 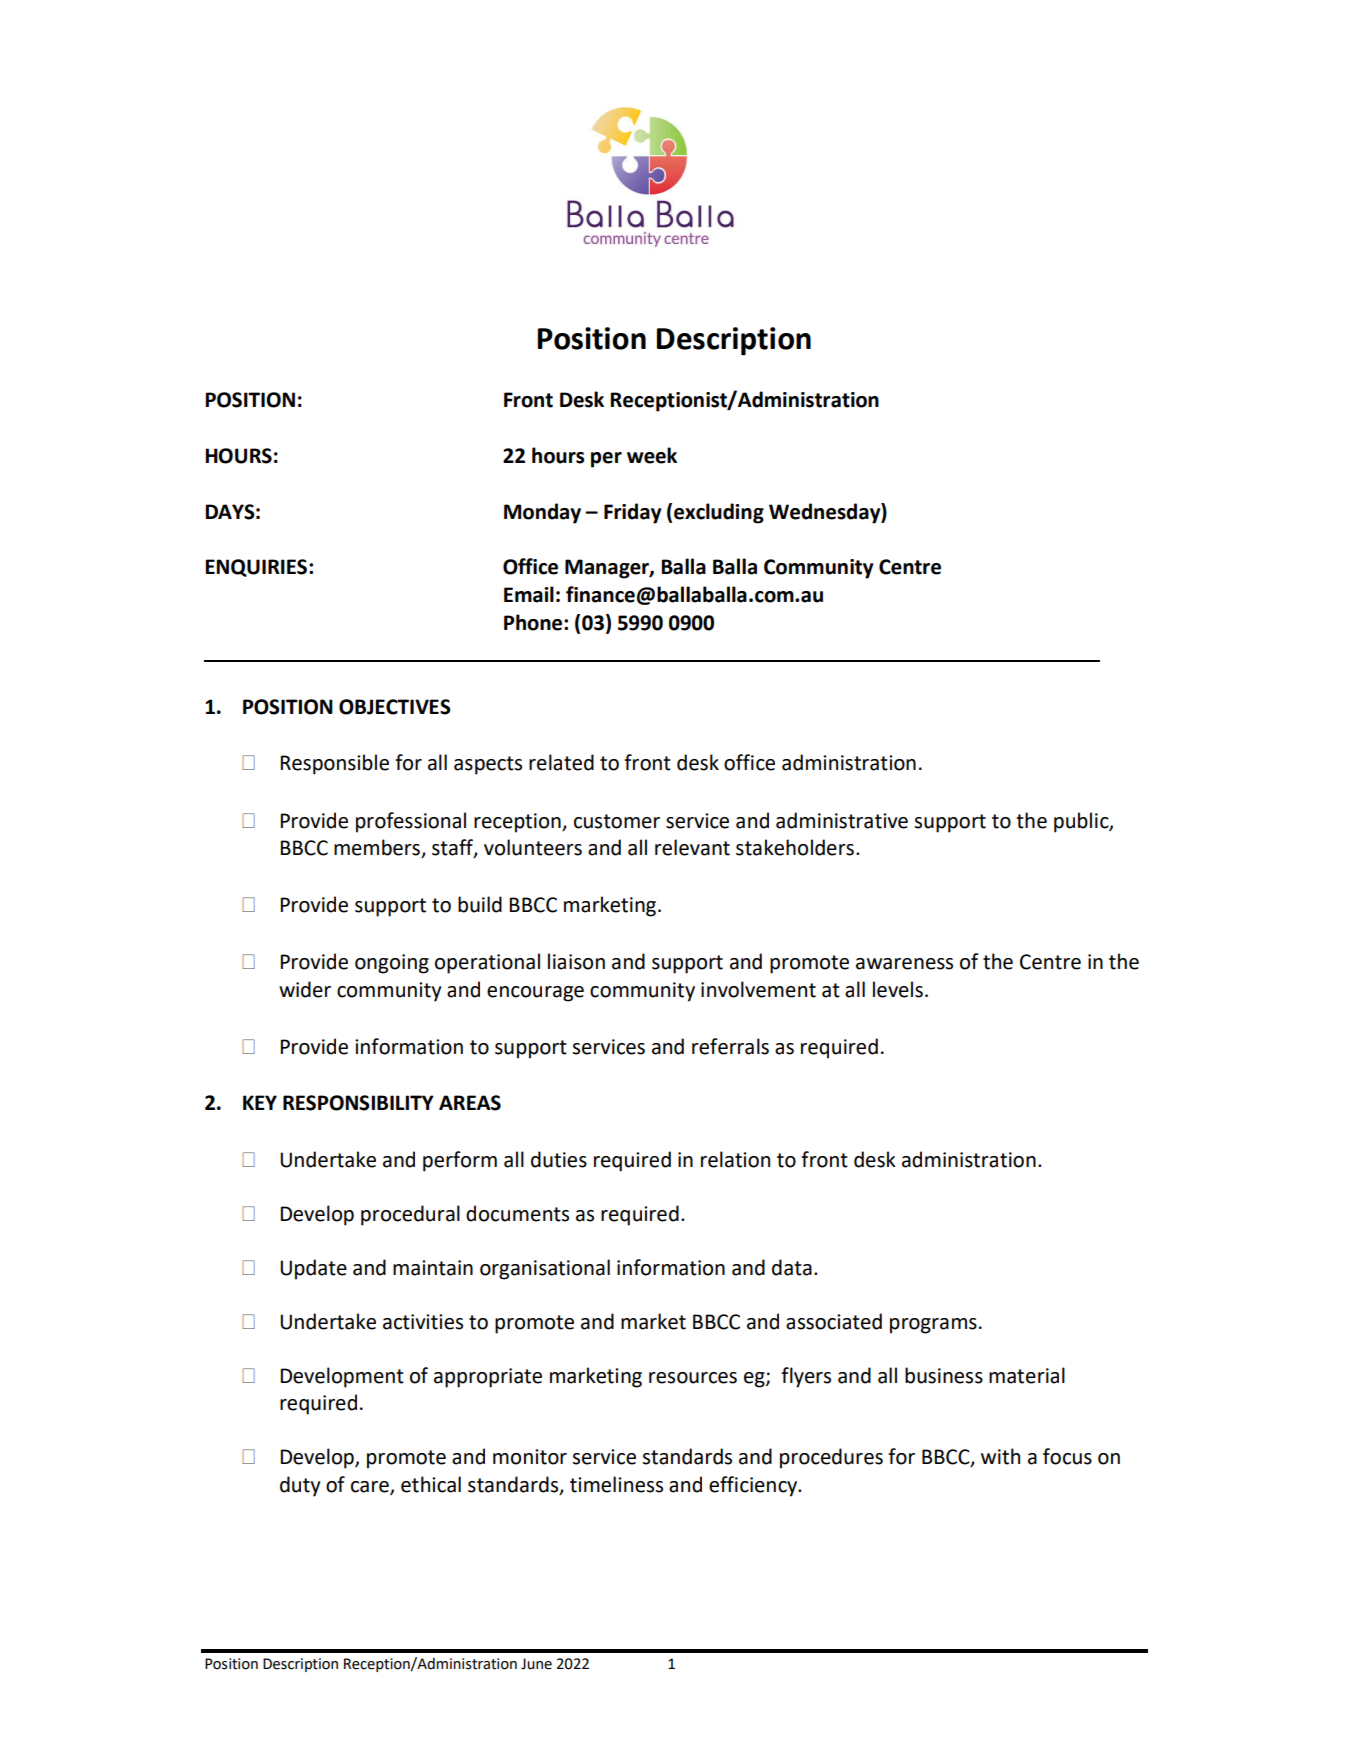 I want to click on care, so click(x=371, y=1488).
